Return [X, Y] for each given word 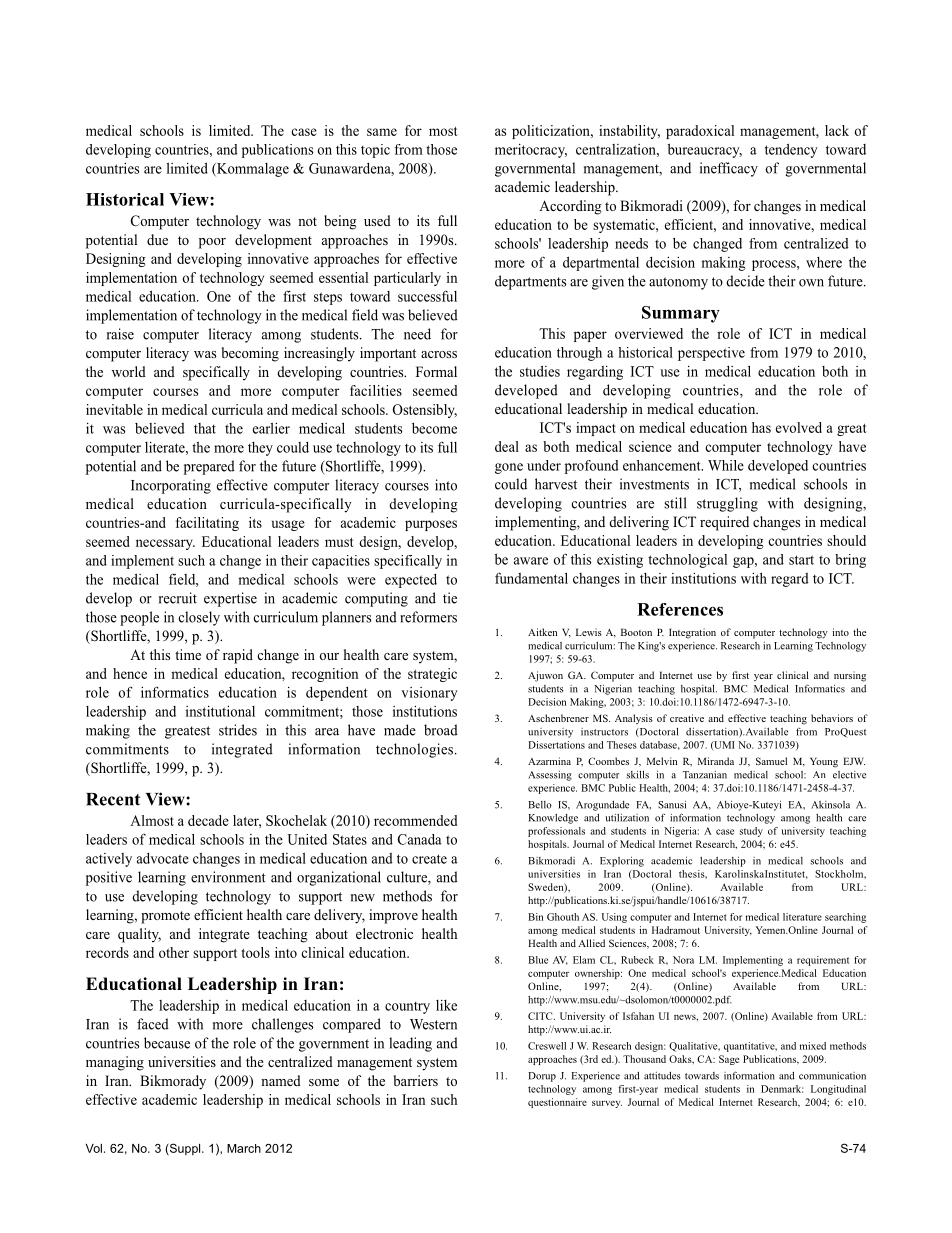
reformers [428, 617]
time [188, 654]
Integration [692, 633]
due [157, 239]
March [244, 1148]
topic [375, 151]
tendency [791, 150]
